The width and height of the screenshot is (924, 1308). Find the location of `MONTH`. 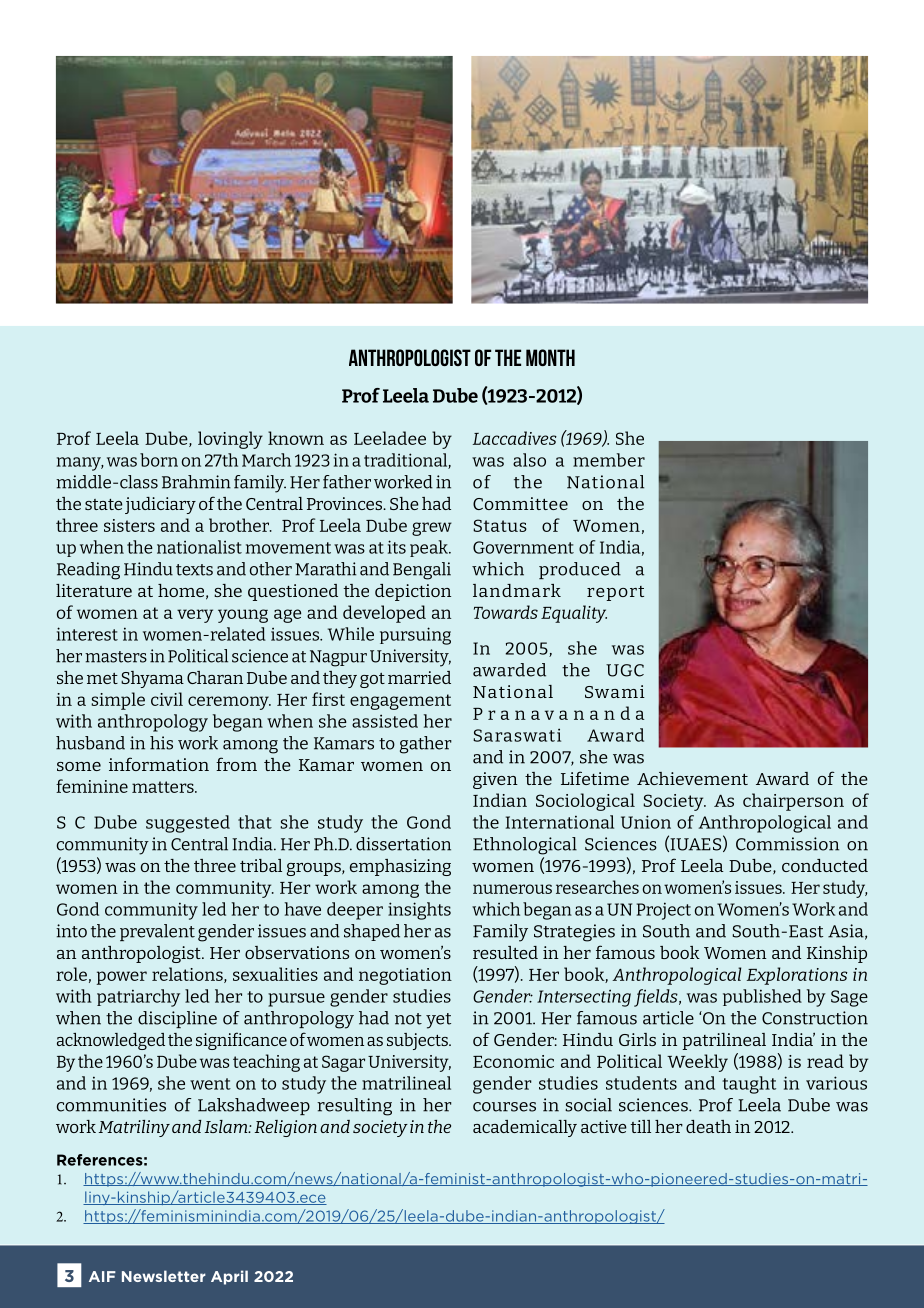

MONTH is located at coordinates (550, 357).
